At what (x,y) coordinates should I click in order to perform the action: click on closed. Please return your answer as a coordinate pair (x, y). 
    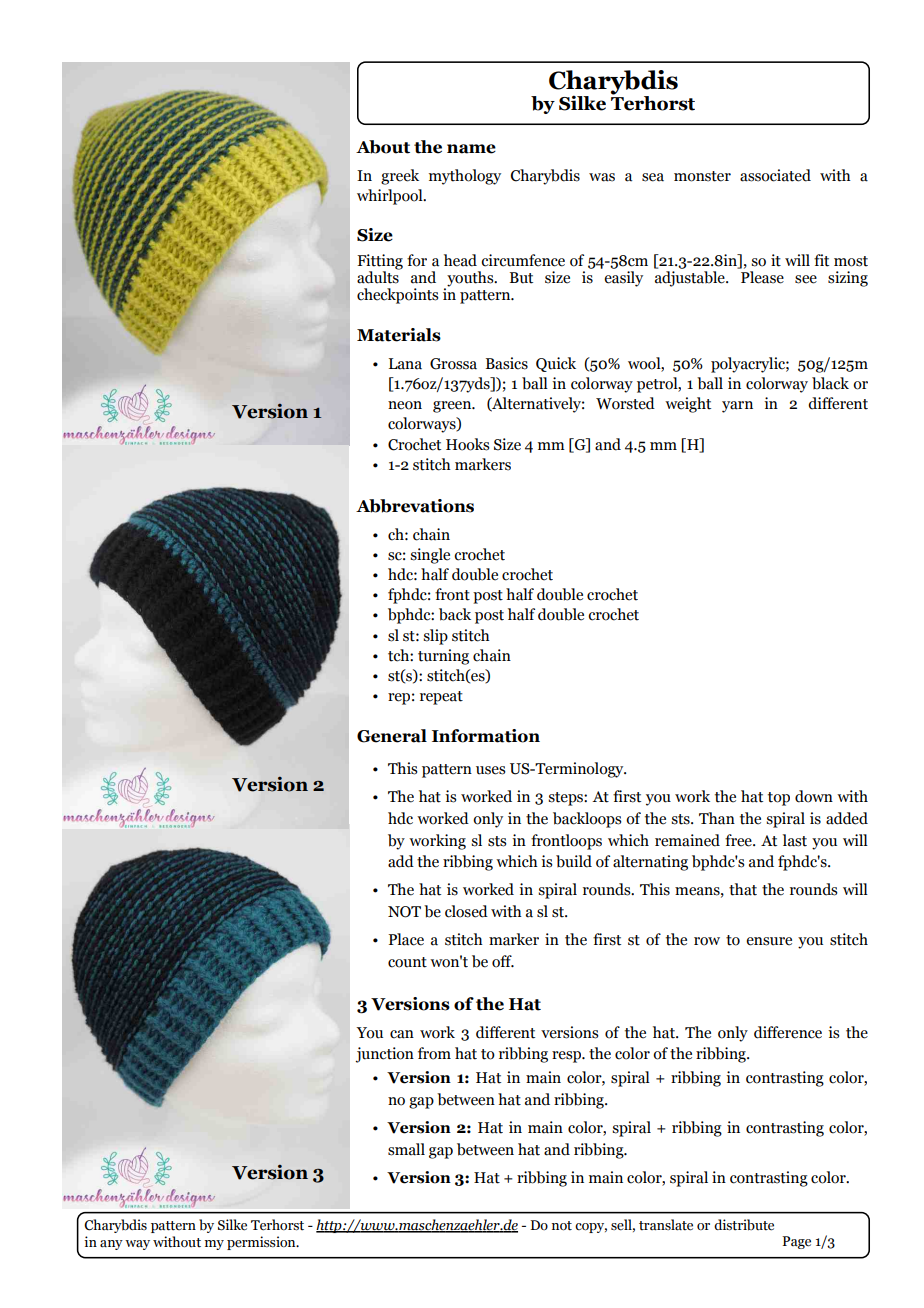
    Looking at the image, I should click on (466, 911).
